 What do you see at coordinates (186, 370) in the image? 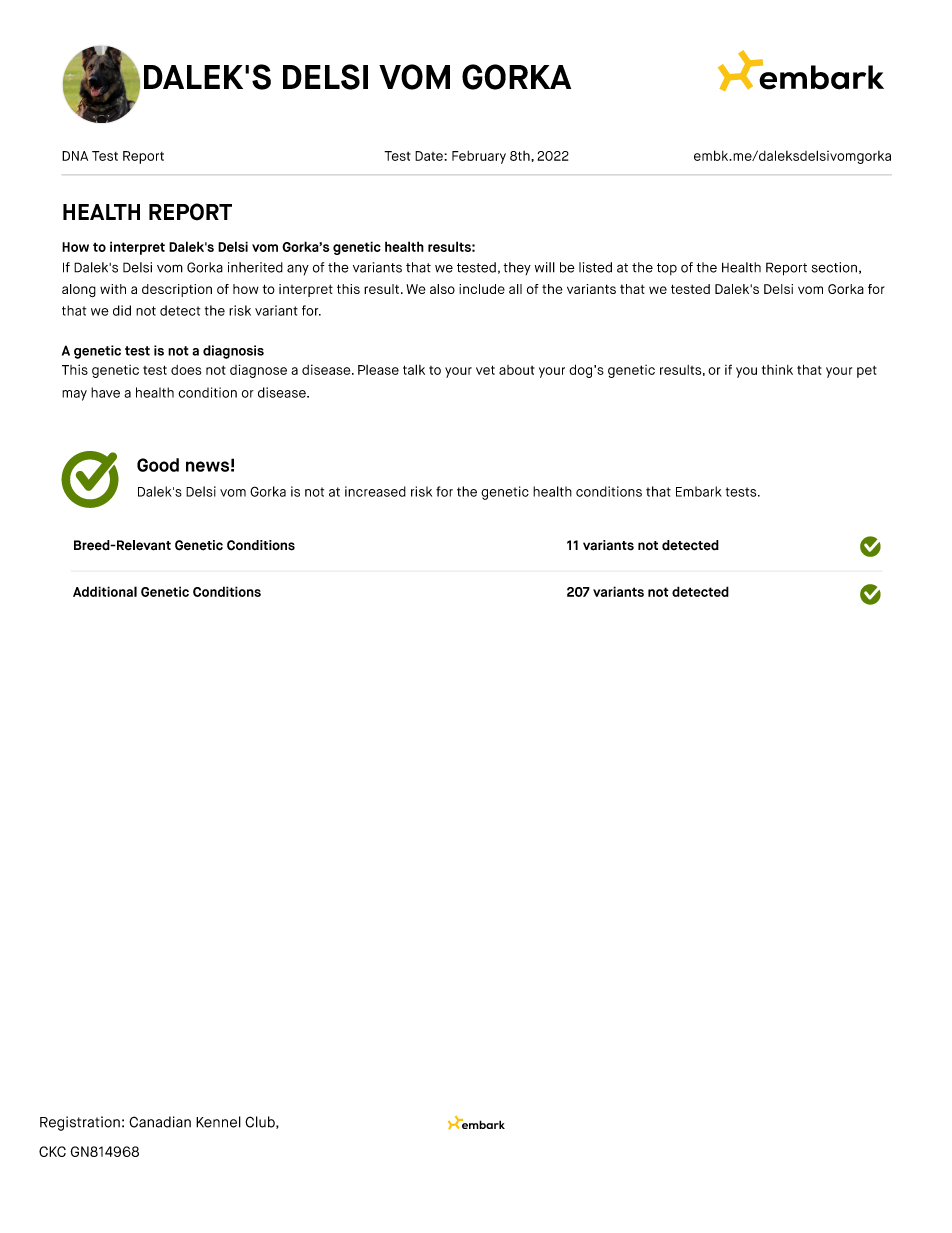
I see `does` at bounding box center [186, 370].
